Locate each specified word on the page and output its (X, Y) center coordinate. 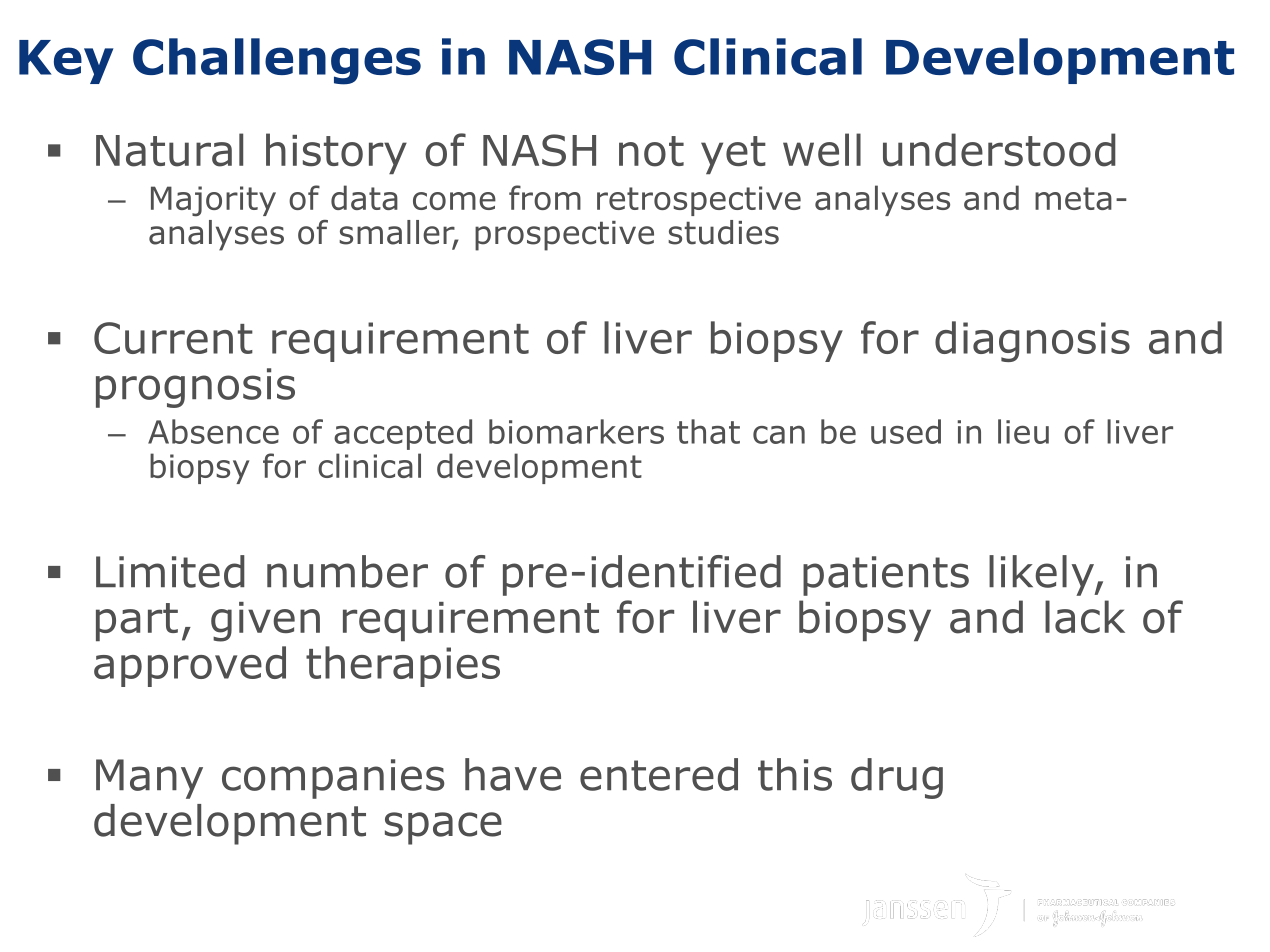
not (651, 151)
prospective (564, 236)
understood (999, 150)
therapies (403, 666)
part (137, 622)
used (906, 431)
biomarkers (576, 431)
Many (149, 779)
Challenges (277, 61)
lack (1085, 617)
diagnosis (1032, 341)
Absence (213, 431)
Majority (213, 201)
